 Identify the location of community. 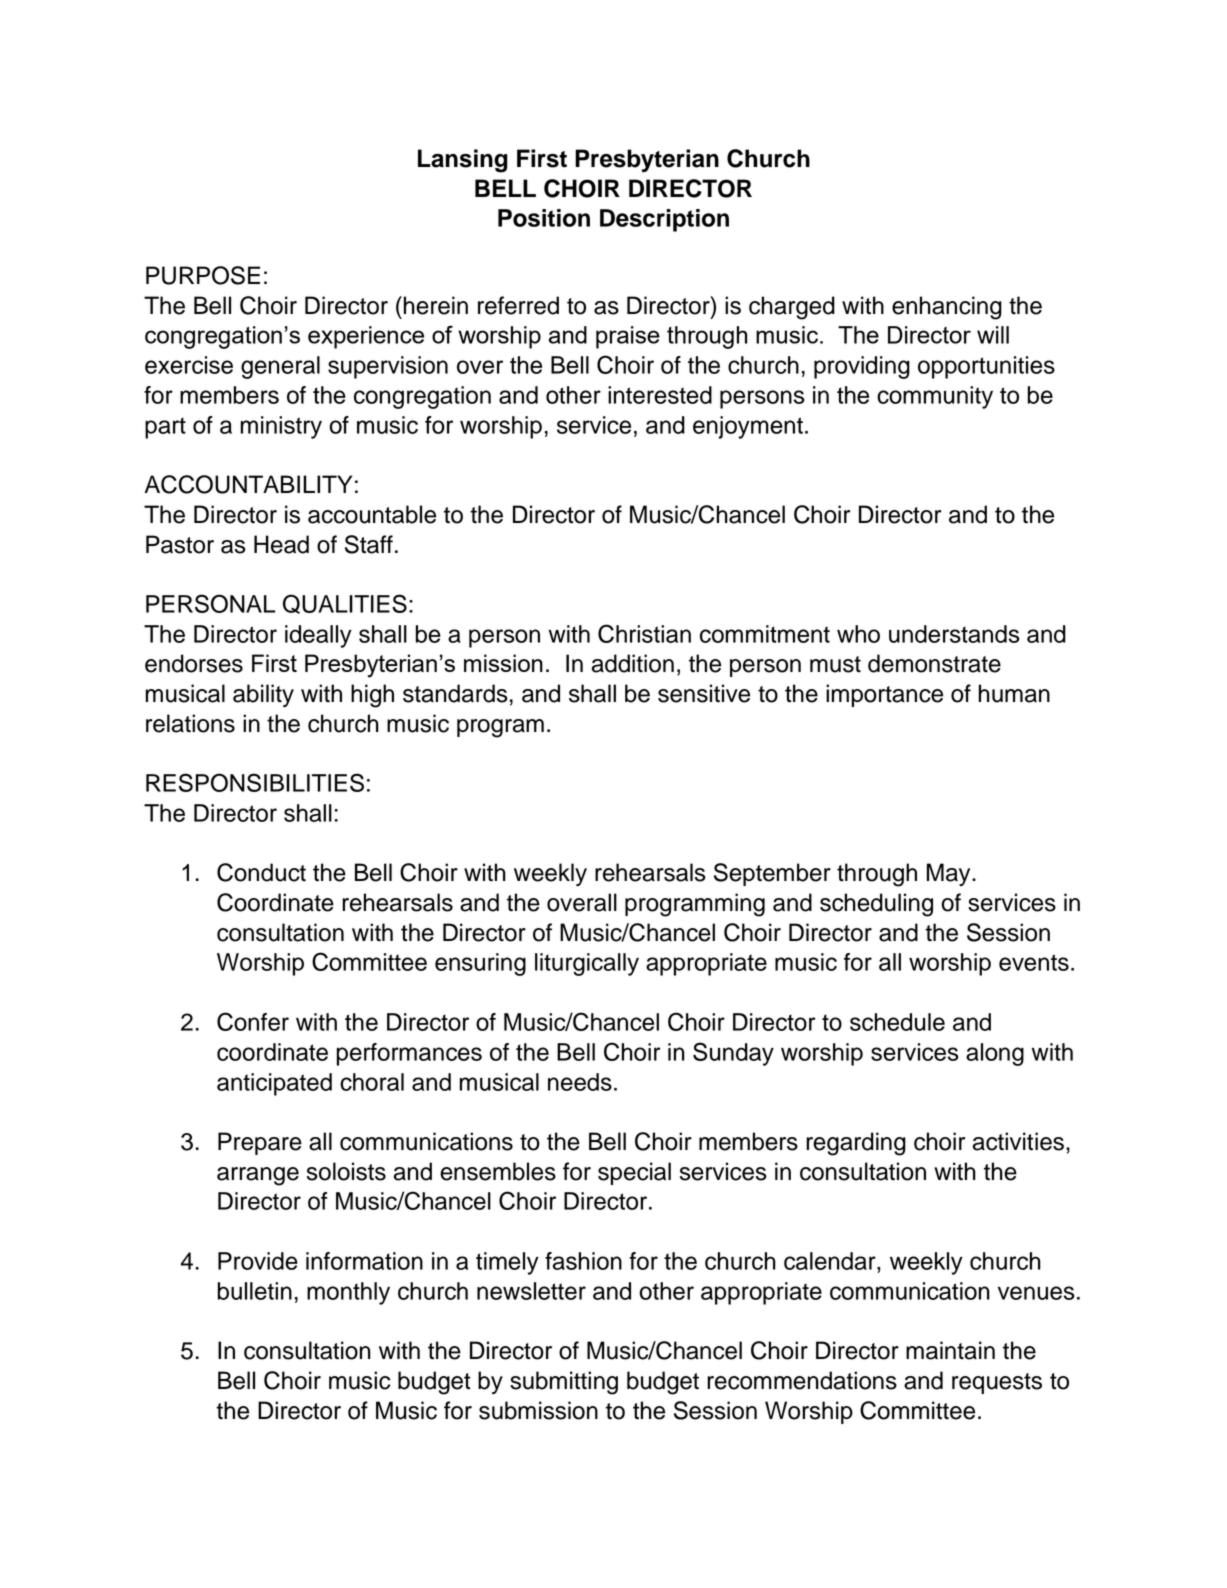
(935, 397).
